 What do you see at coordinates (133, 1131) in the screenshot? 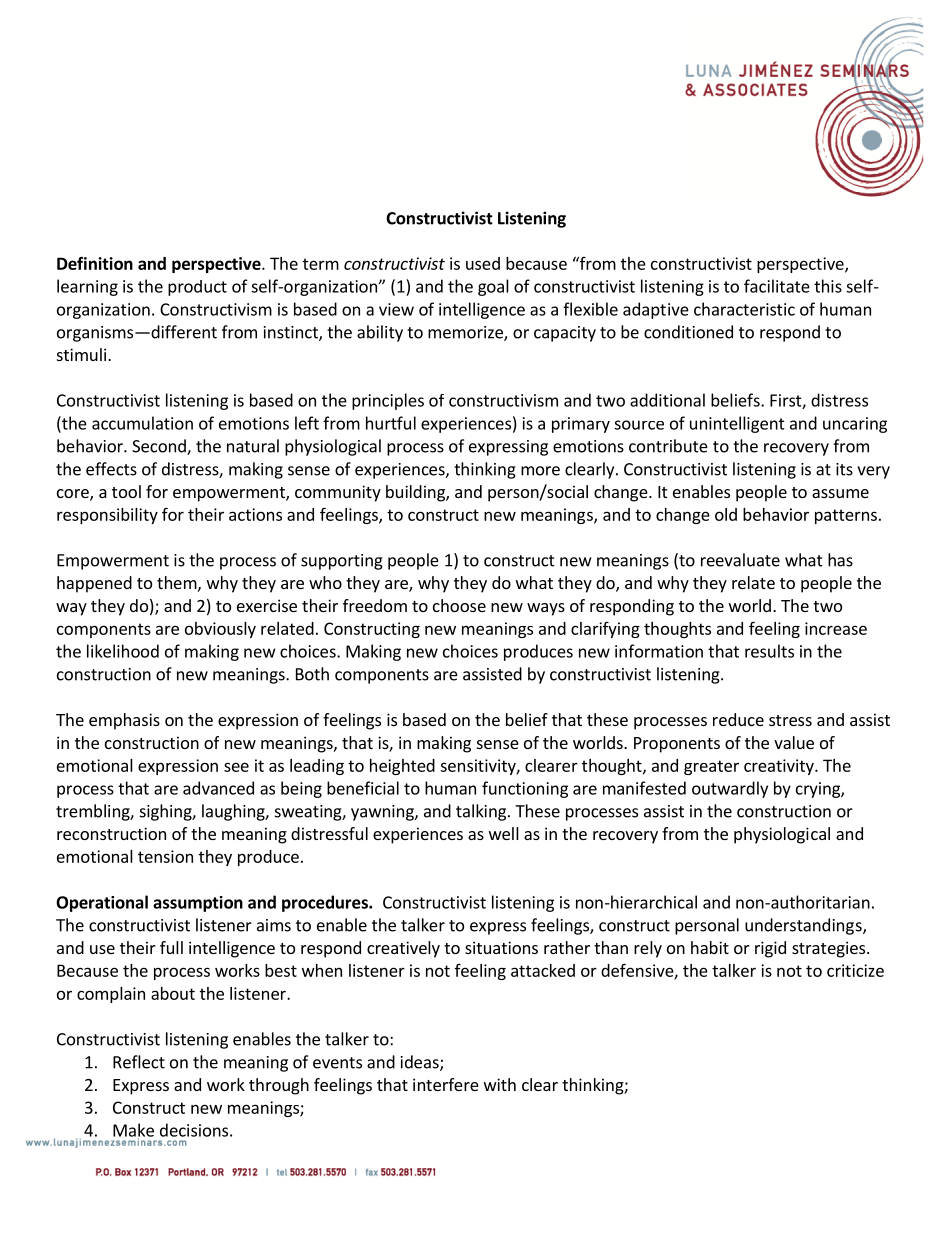
I see `Make` at bounding box center [133, 1131].
